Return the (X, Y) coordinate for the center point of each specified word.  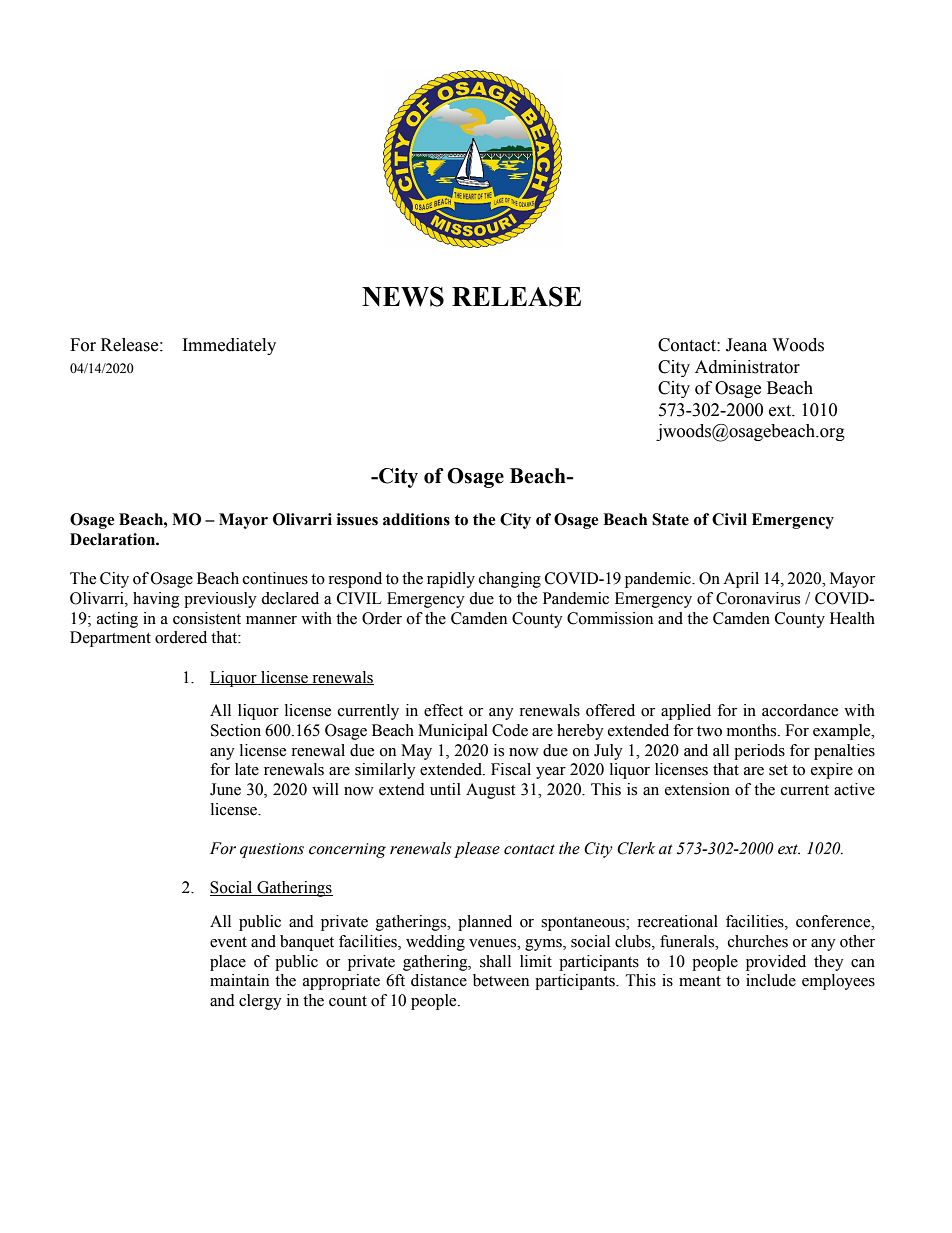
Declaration (113, 539)
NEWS (403, 296)
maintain (239, 980)
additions (416, 519)
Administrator (747, 367)
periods (759, 752)
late (247, 769)
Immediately (229, 346)
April (741, 580)
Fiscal (511, 769)
